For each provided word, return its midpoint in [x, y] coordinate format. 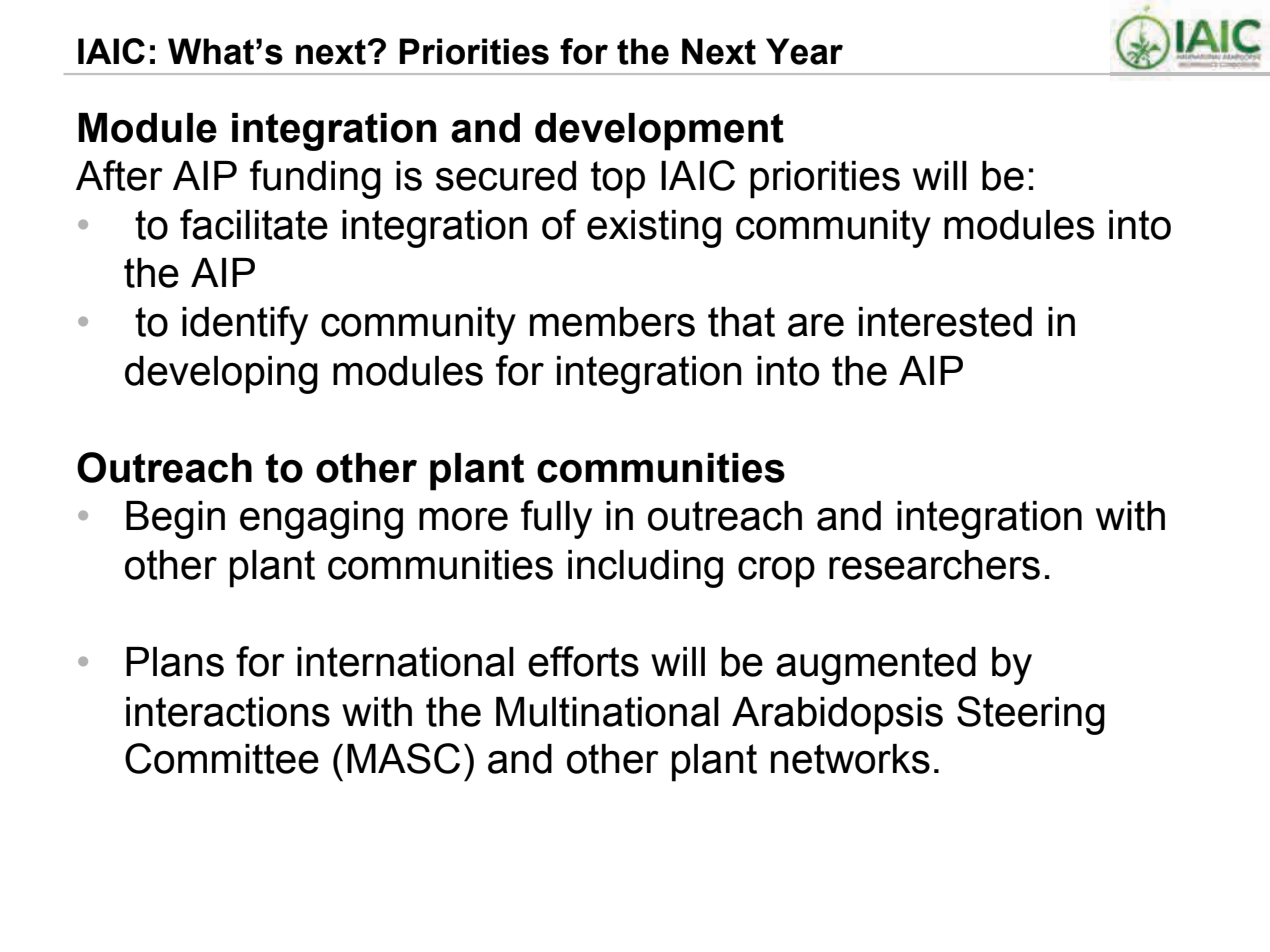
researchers [934, 565]
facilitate [254, 224]
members [612, 322]
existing [654, 229]
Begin [175, 520]
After [119, 175]
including [645, 569]
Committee [222, 758]
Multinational [607, 712]
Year [804, 51]
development [659, 132]
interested [945, 322]
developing [221, 375]
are [816, 325]
